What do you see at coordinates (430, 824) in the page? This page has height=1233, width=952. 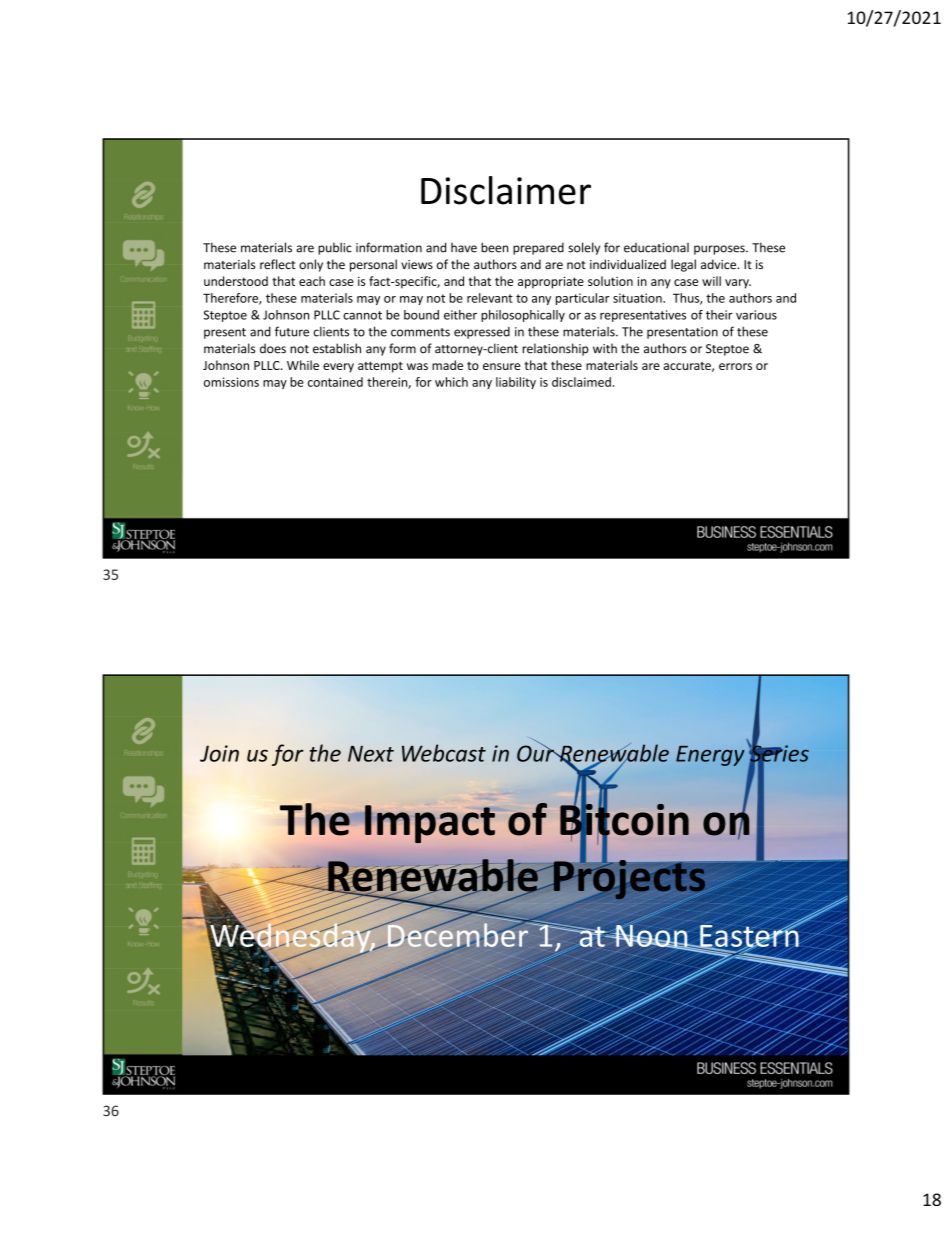 I see `Impact` at bounding box center [430, 824].
